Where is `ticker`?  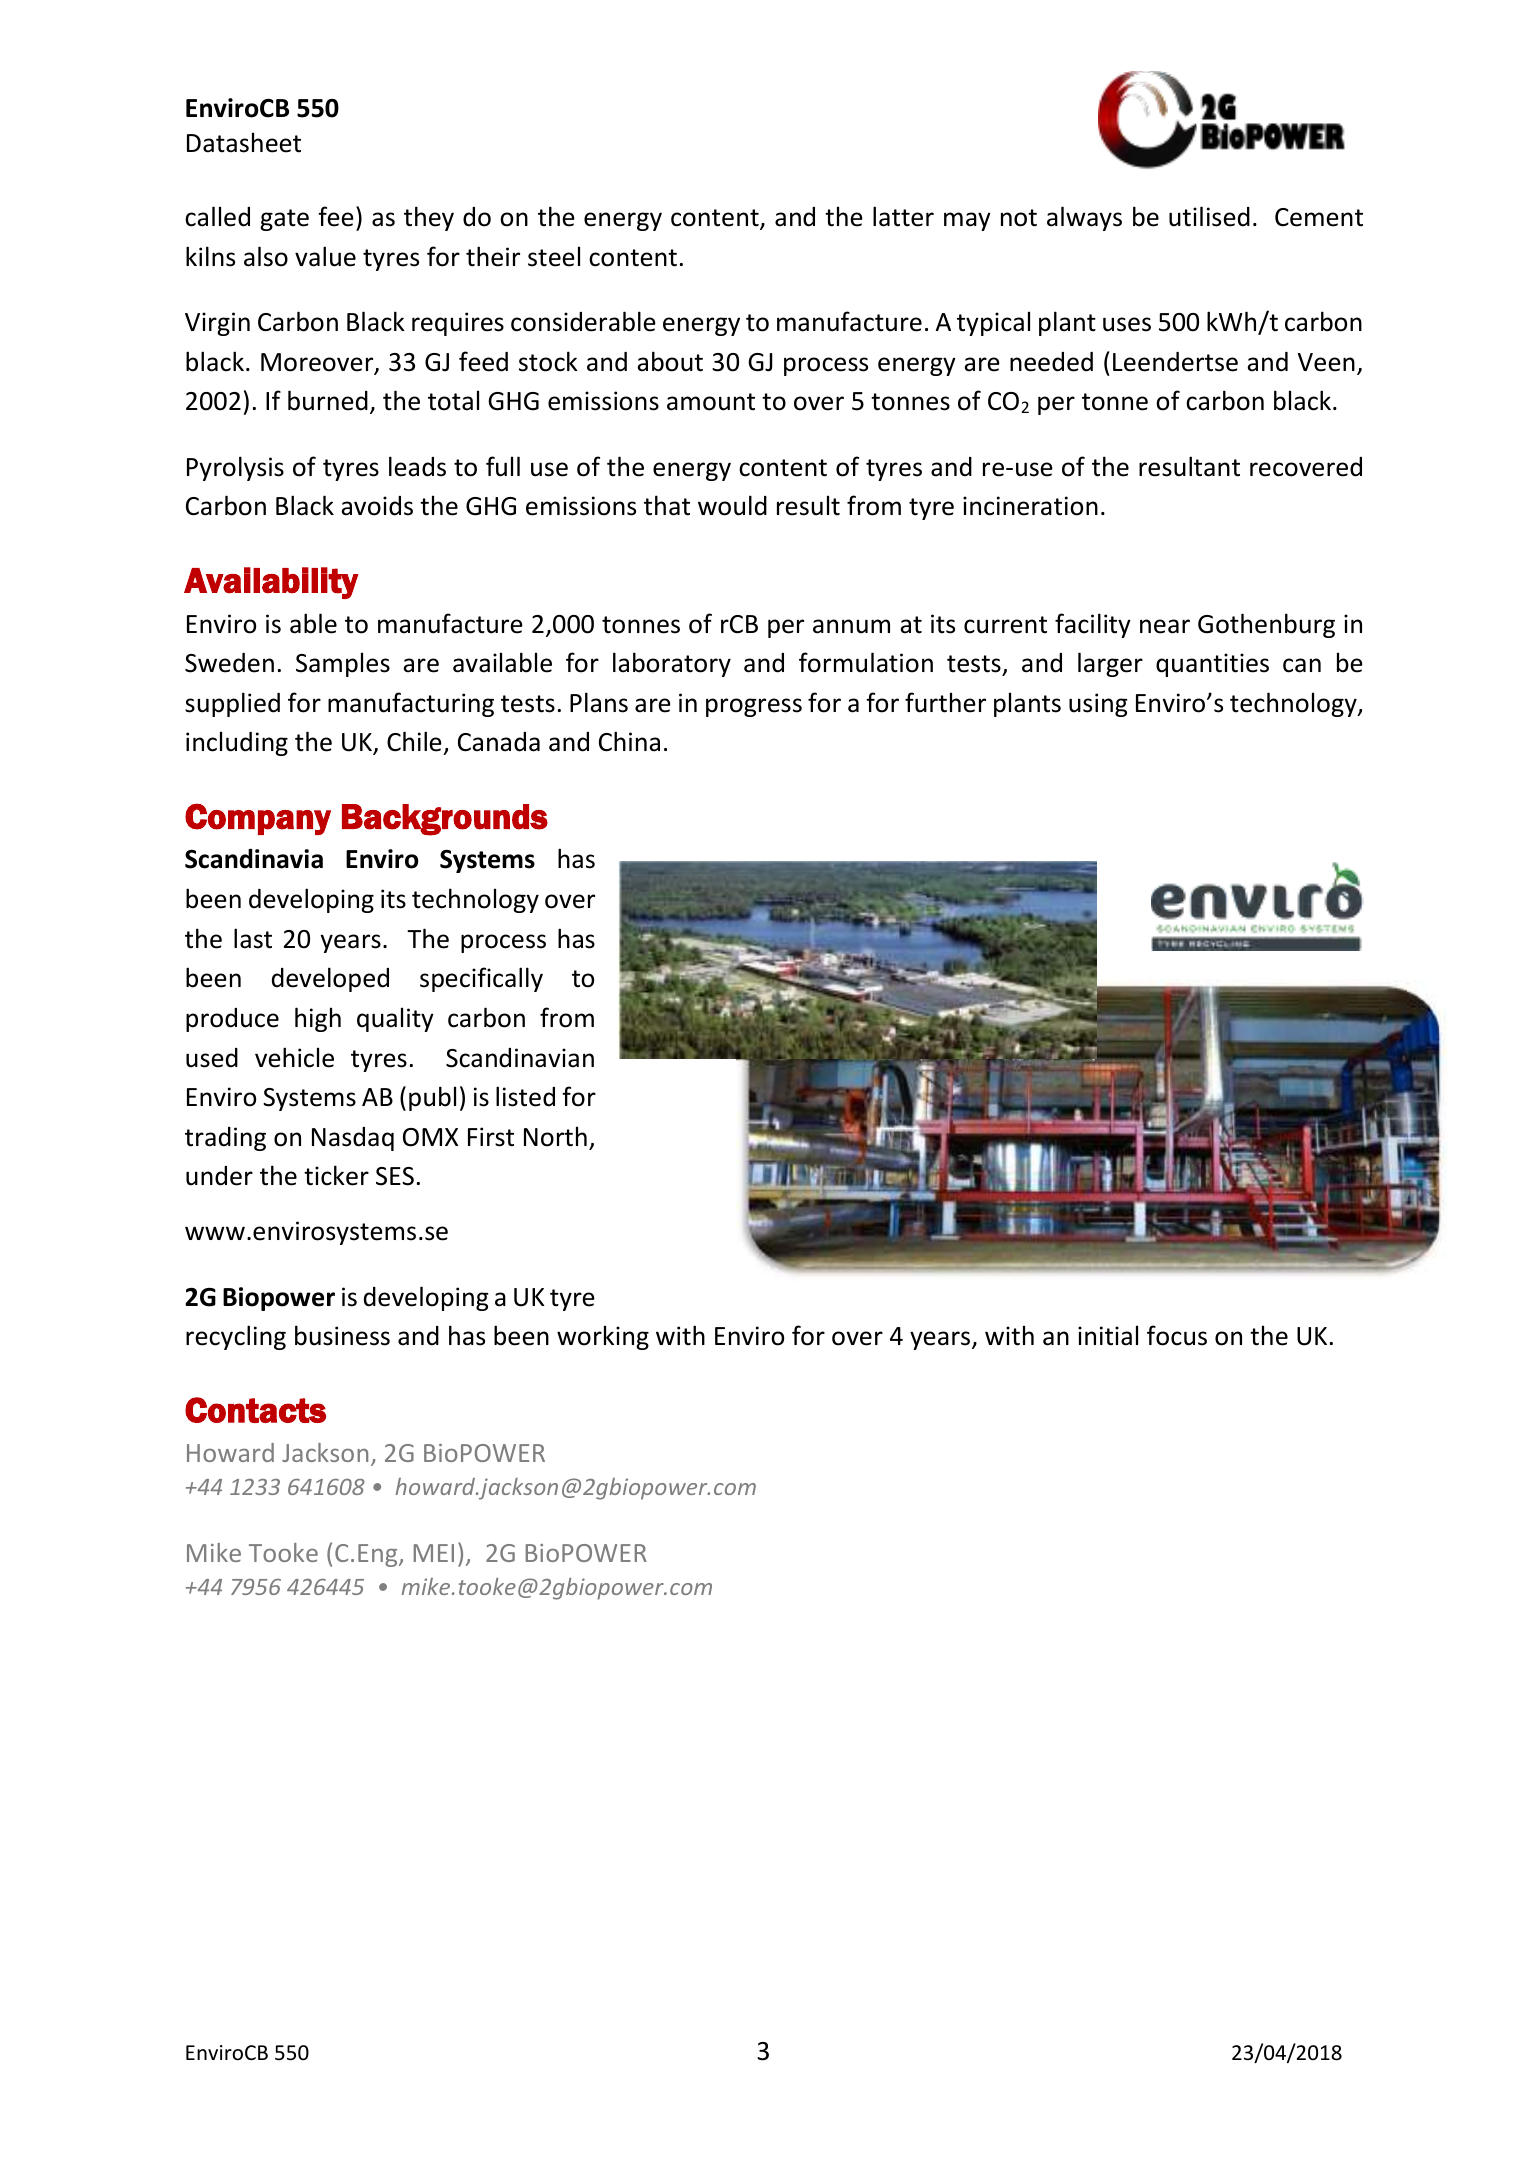 ticker is located at coordinates (336, 1175).
